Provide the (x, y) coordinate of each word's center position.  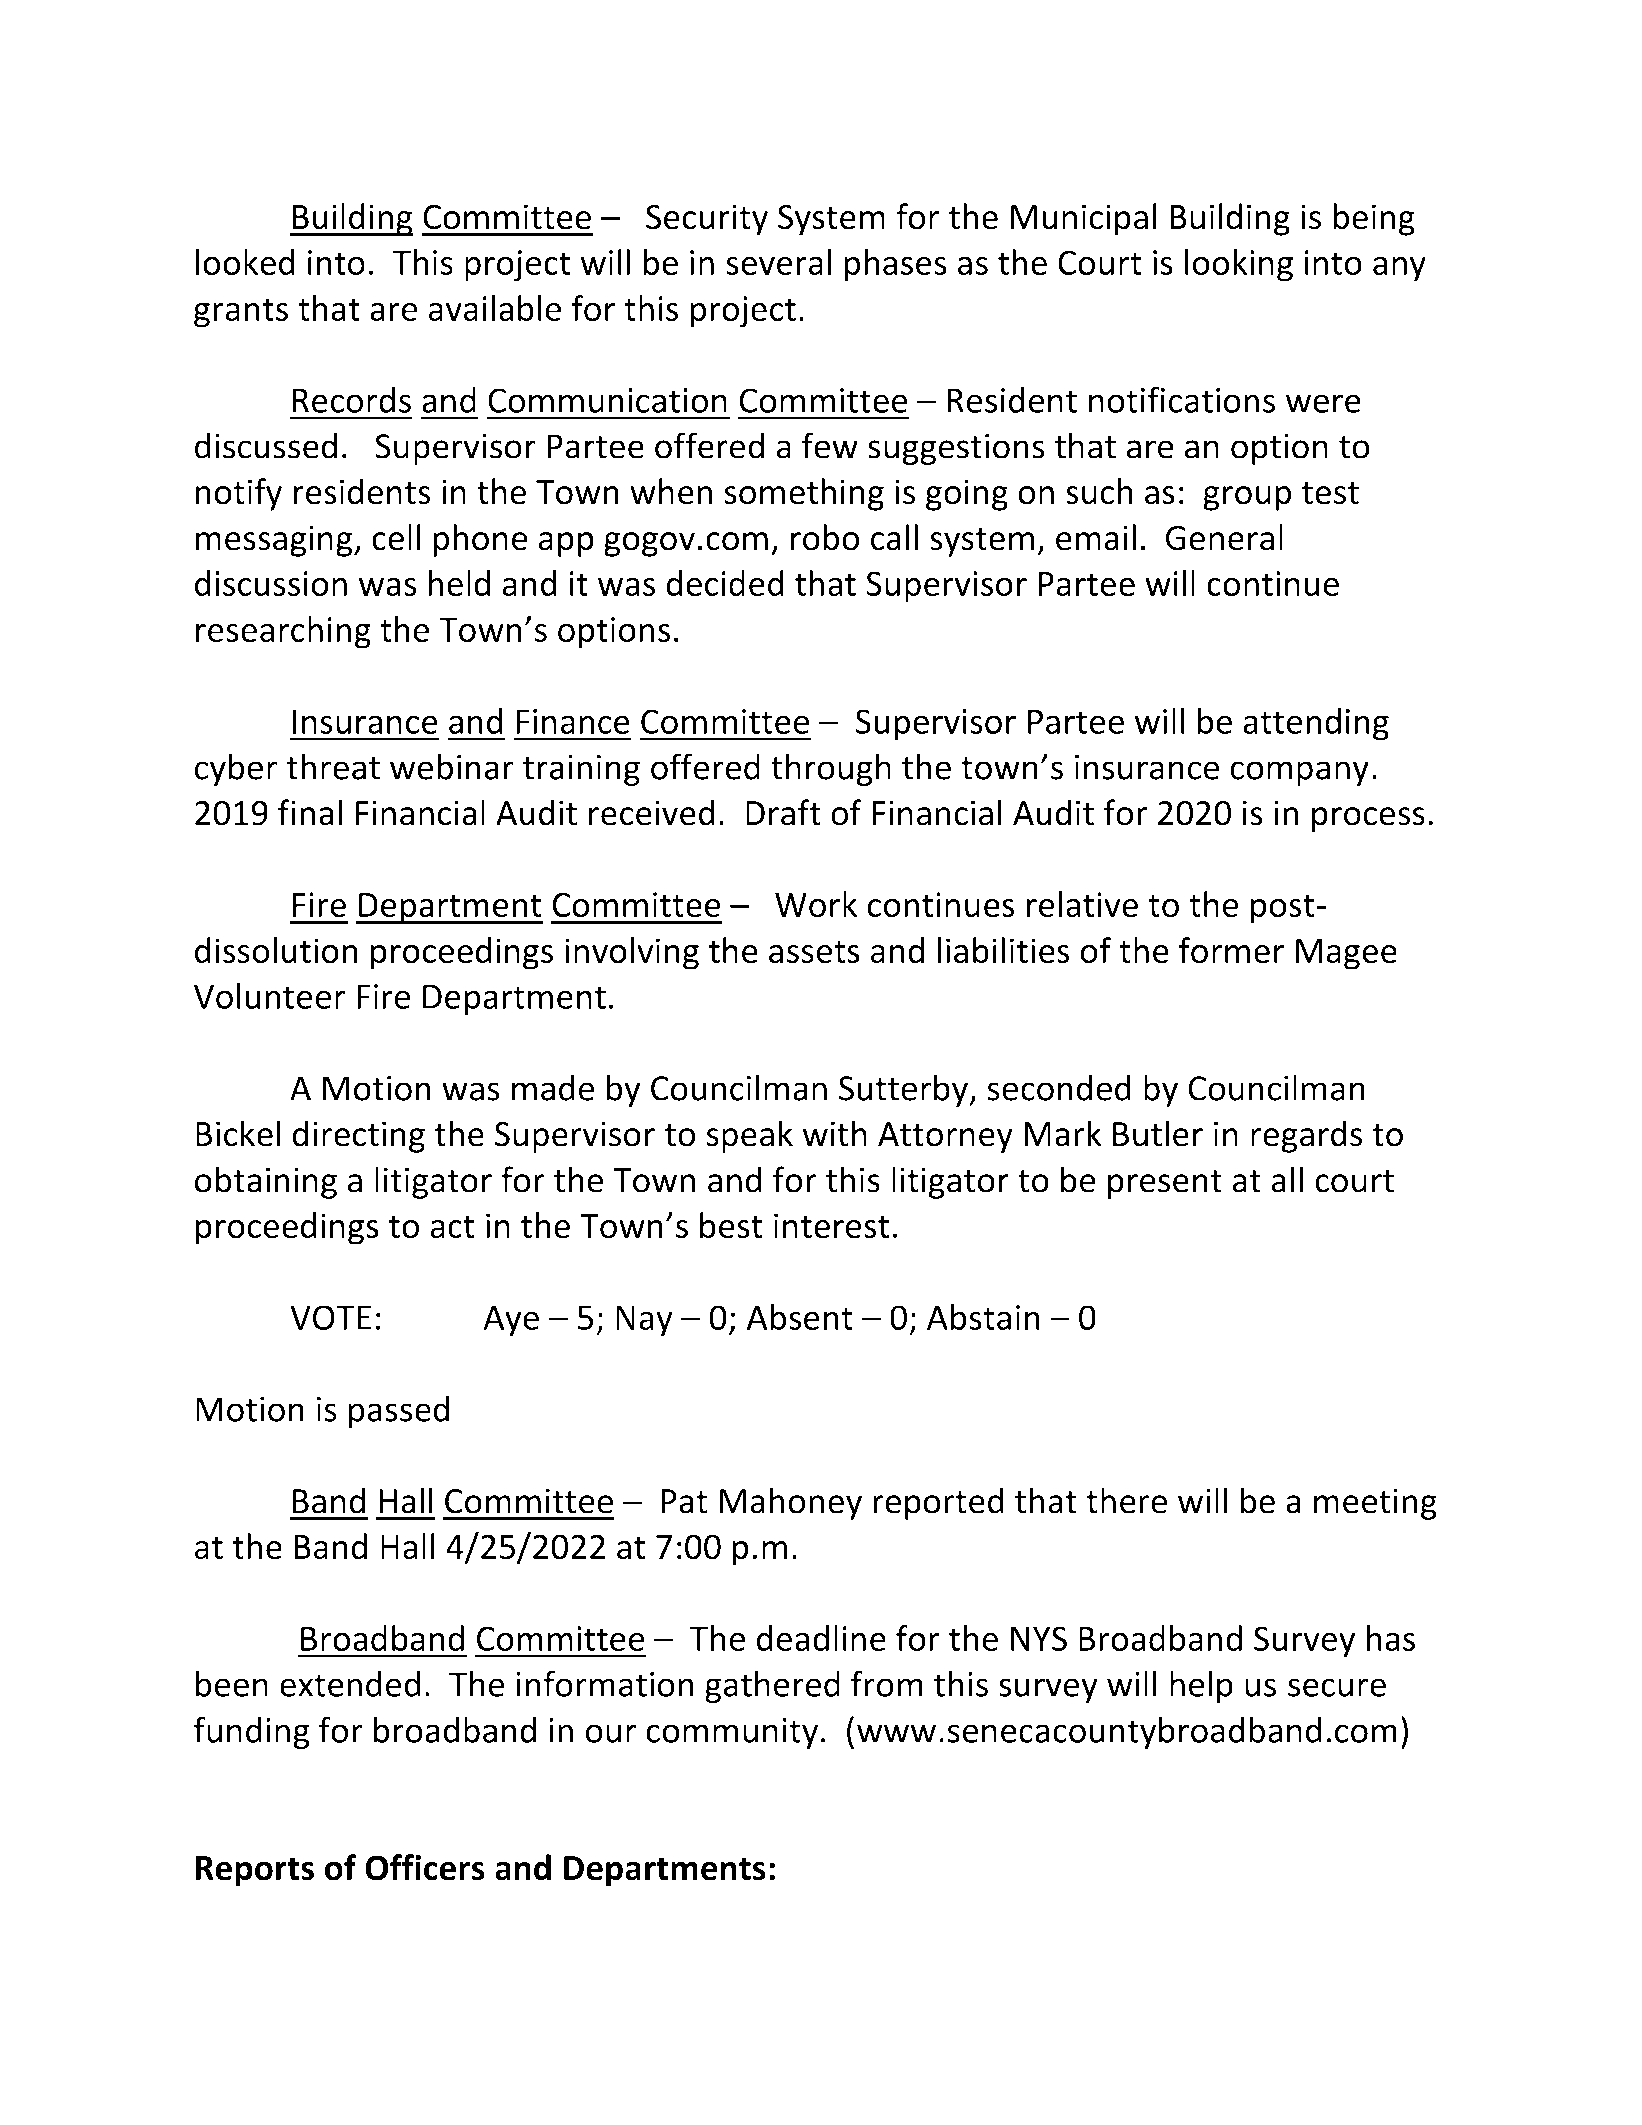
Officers (425, 1867)
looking (1239, 265)
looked (245, 262)
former (1231, 950)
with (835, 1133)
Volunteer (270, 996)
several (779, 262)
